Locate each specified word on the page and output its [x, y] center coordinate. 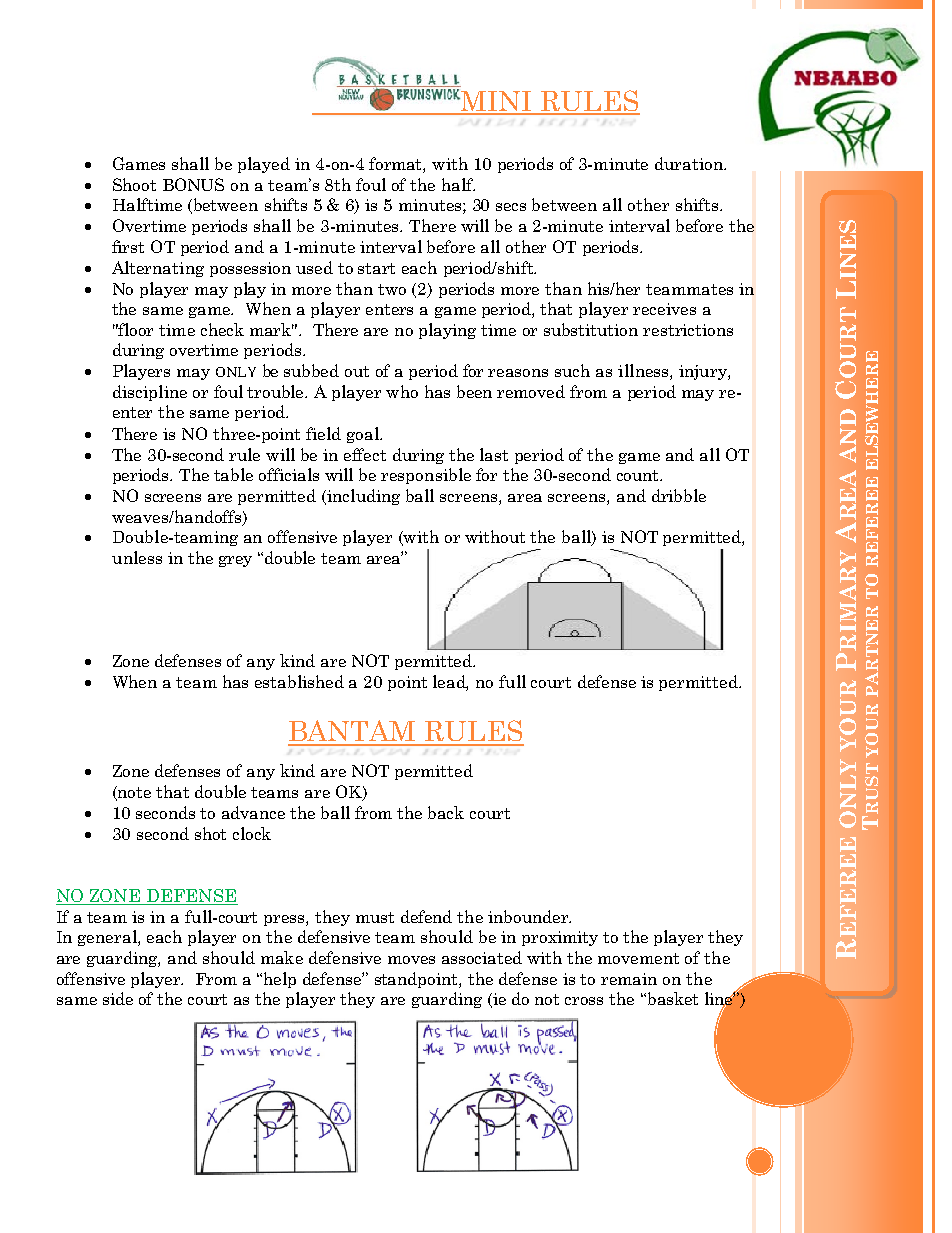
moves [411, 960]
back [446, 812]
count [639, 475]
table [233, 474]
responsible [426, 476]
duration [690, 163]
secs [511, 207]
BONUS [193, 184]
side [118, 998]
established [299, 681]
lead [450, 683]
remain [629, 979]
